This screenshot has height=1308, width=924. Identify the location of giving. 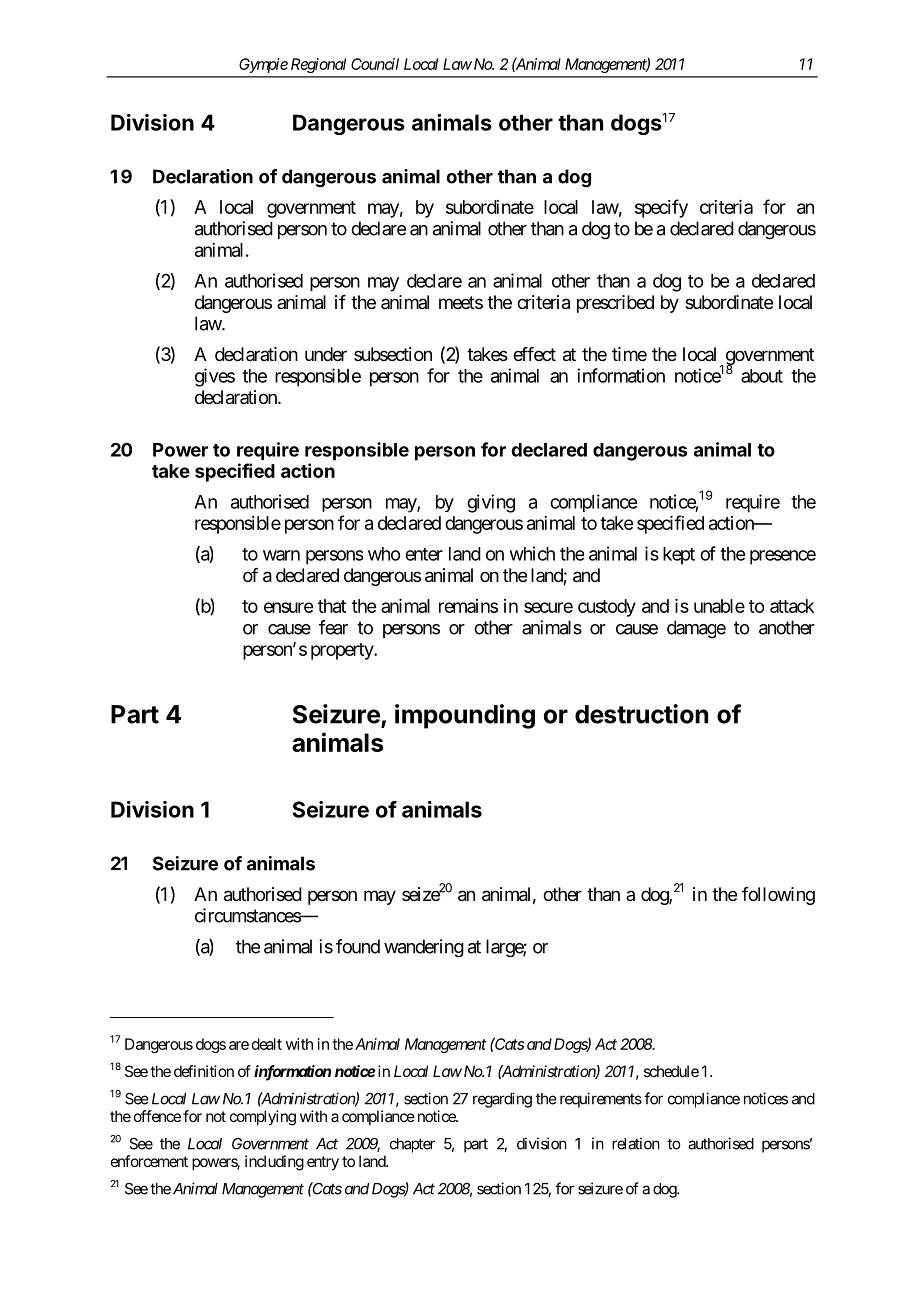
(491, 503).
